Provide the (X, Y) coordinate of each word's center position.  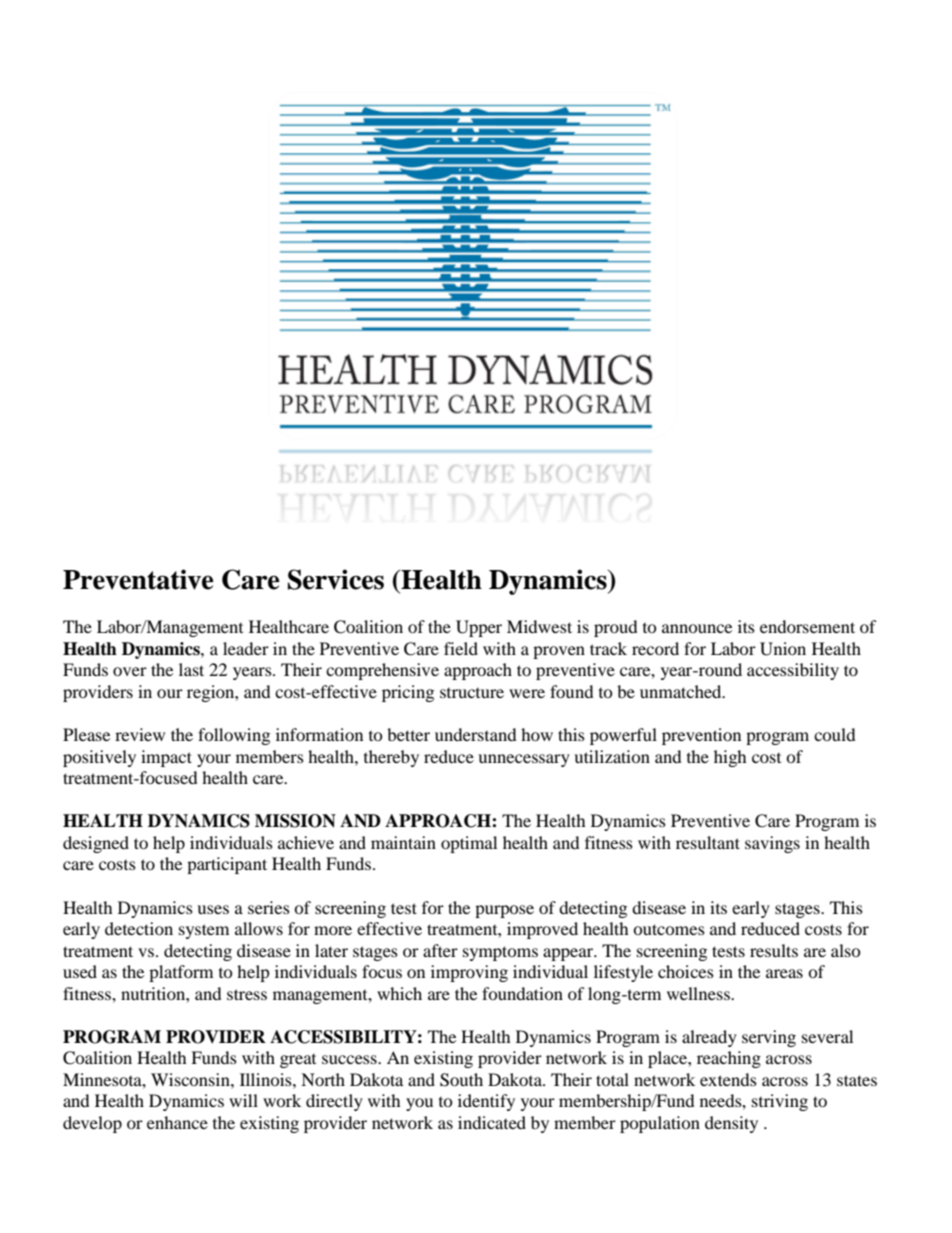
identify (486, 1102)
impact (166, 758)
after (440, 950)
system (204, 931)
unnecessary (524, 760)
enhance (177, 1122)
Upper (479, 628)
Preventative (138, 579)
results (774, 950)
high (730, 758)
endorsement (807, 626)
